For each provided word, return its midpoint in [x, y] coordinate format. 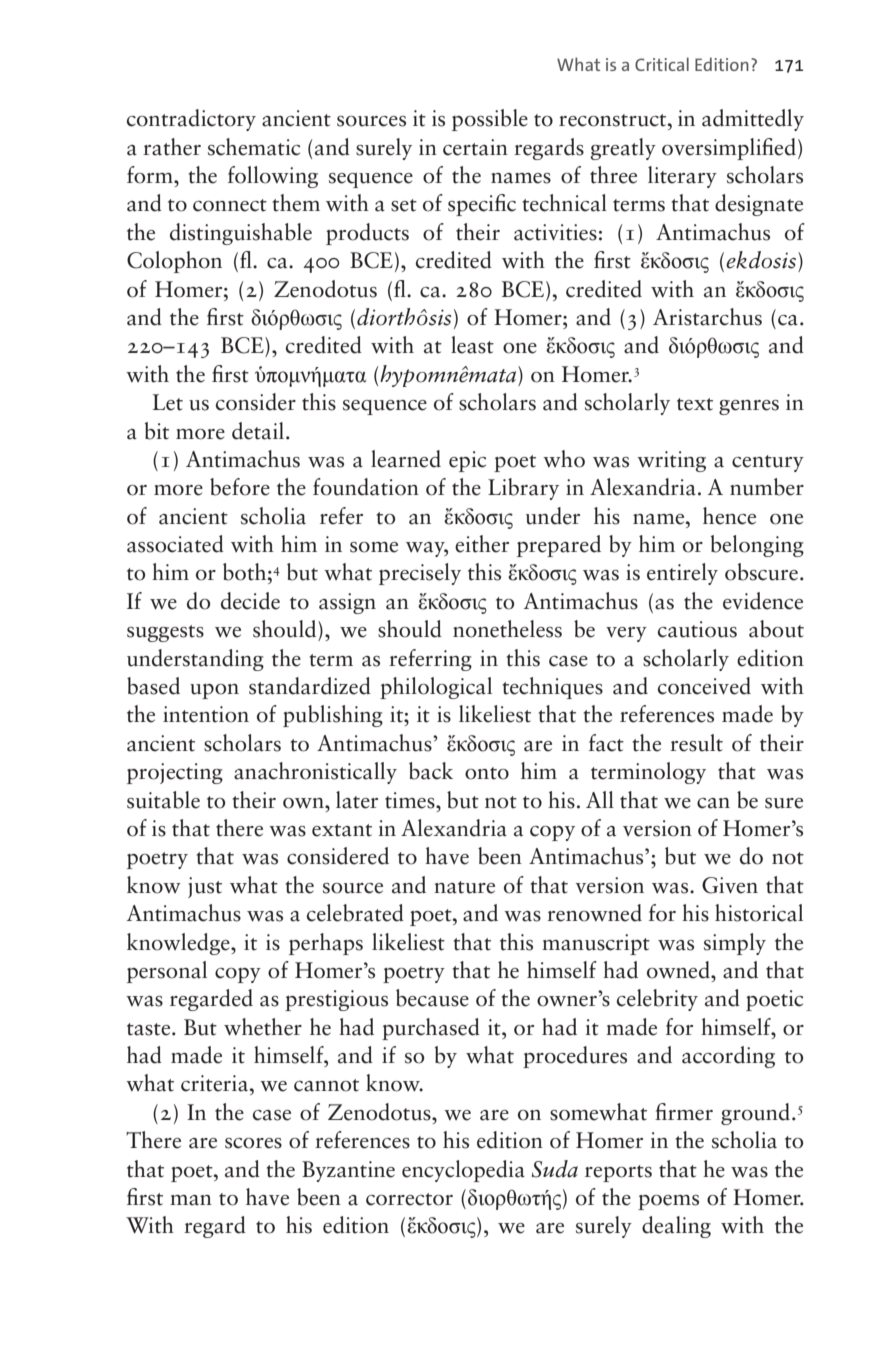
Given [730, 885]
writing [671, 461]
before [240, 487]
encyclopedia [463, 1171]
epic [467, 461]
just [205, 887]
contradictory [191, 120]
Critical [662, 64]
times [411, 800]
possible [490, 120]
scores [253, 1143]
